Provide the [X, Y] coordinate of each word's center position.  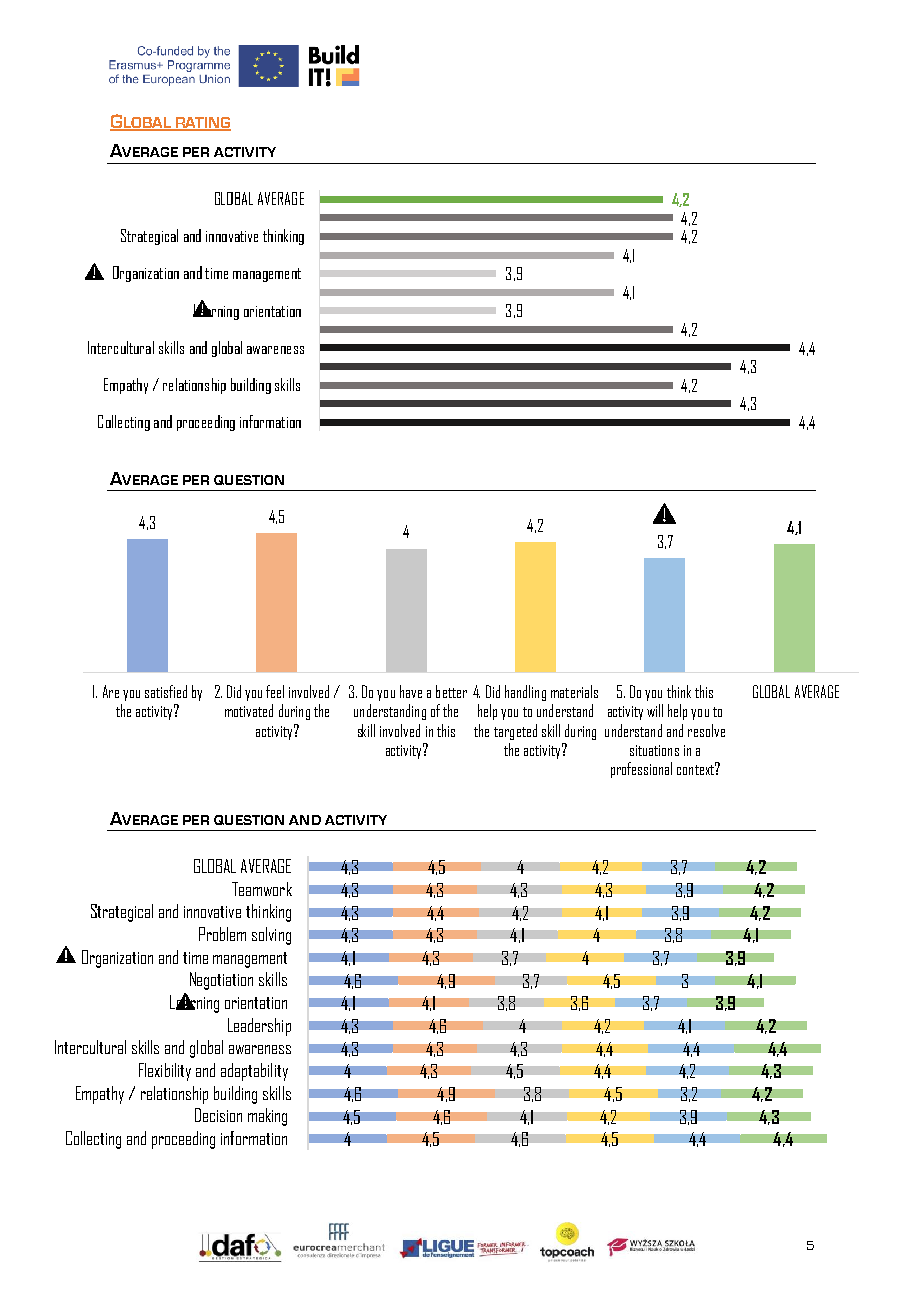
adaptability [254, 1072]
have [411, 691]
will [655, 710]
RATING [202, 123]
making [267, 1117]
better [451, 691]
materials [574, 691]
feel [275, 691]
